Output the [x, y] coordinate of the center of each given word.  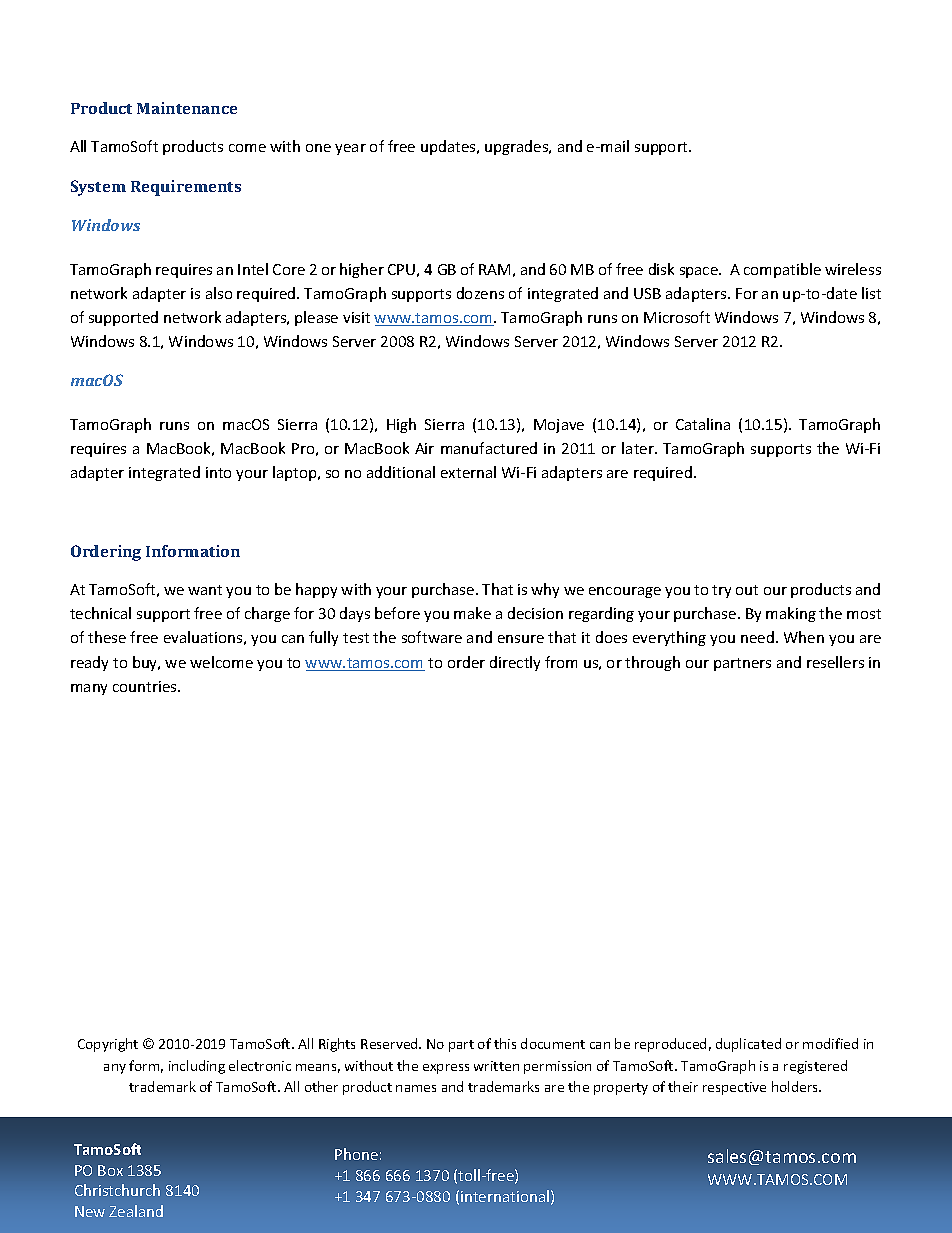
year [350, 149]
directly [515, 663]
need [759, 637]
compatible [782, 270]
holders [796, 1086]
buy [146, 663]
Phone [356, 1154]
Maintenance [187, 108]
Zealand [136, 1211]
